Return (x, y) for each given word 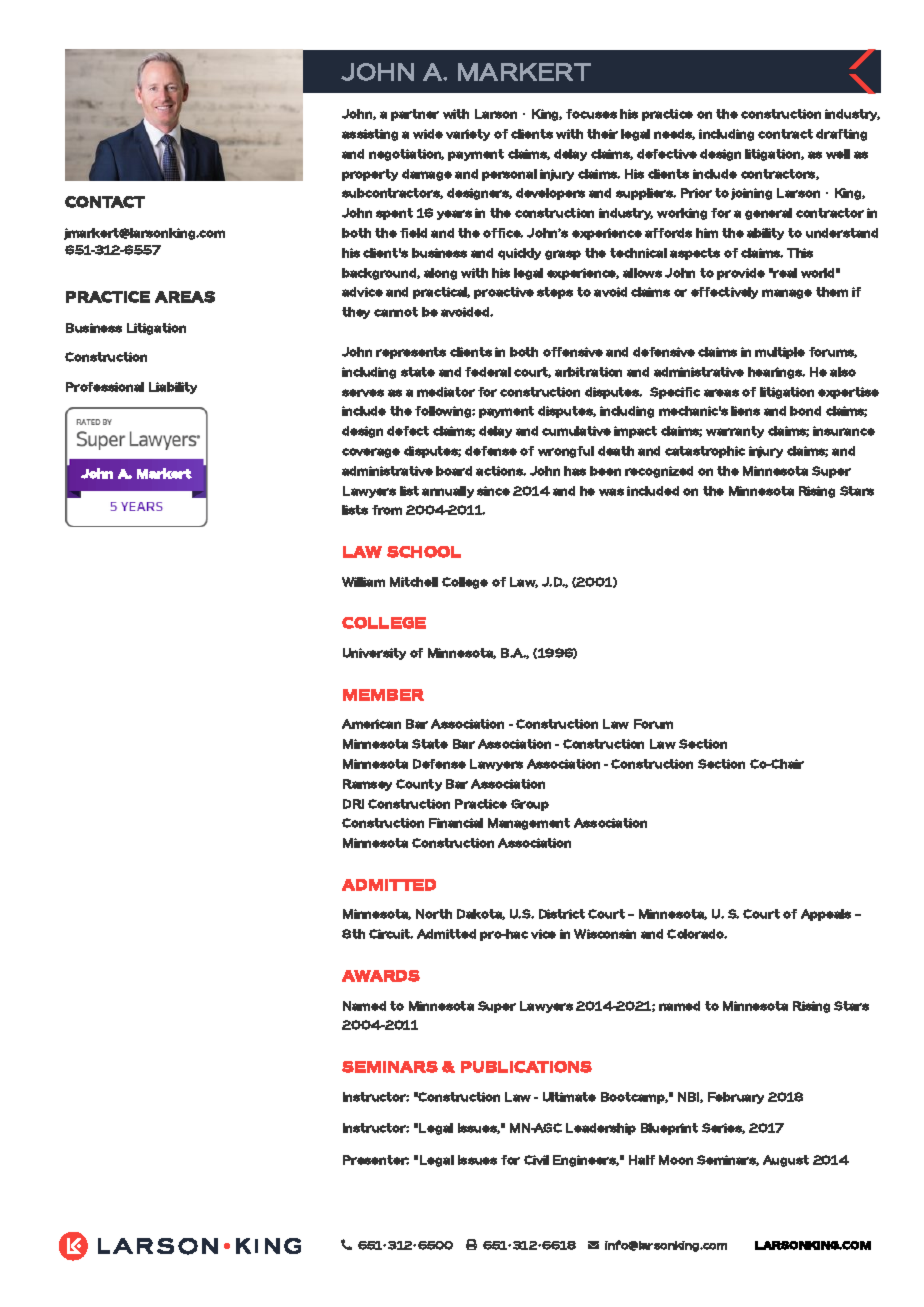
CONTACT (105, 202)
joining (751, 194)
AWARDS (381, 976)
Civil (536, 1160)
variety (468, 135)
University (374, 654)
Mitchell (414, 582)
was (611, 492)
